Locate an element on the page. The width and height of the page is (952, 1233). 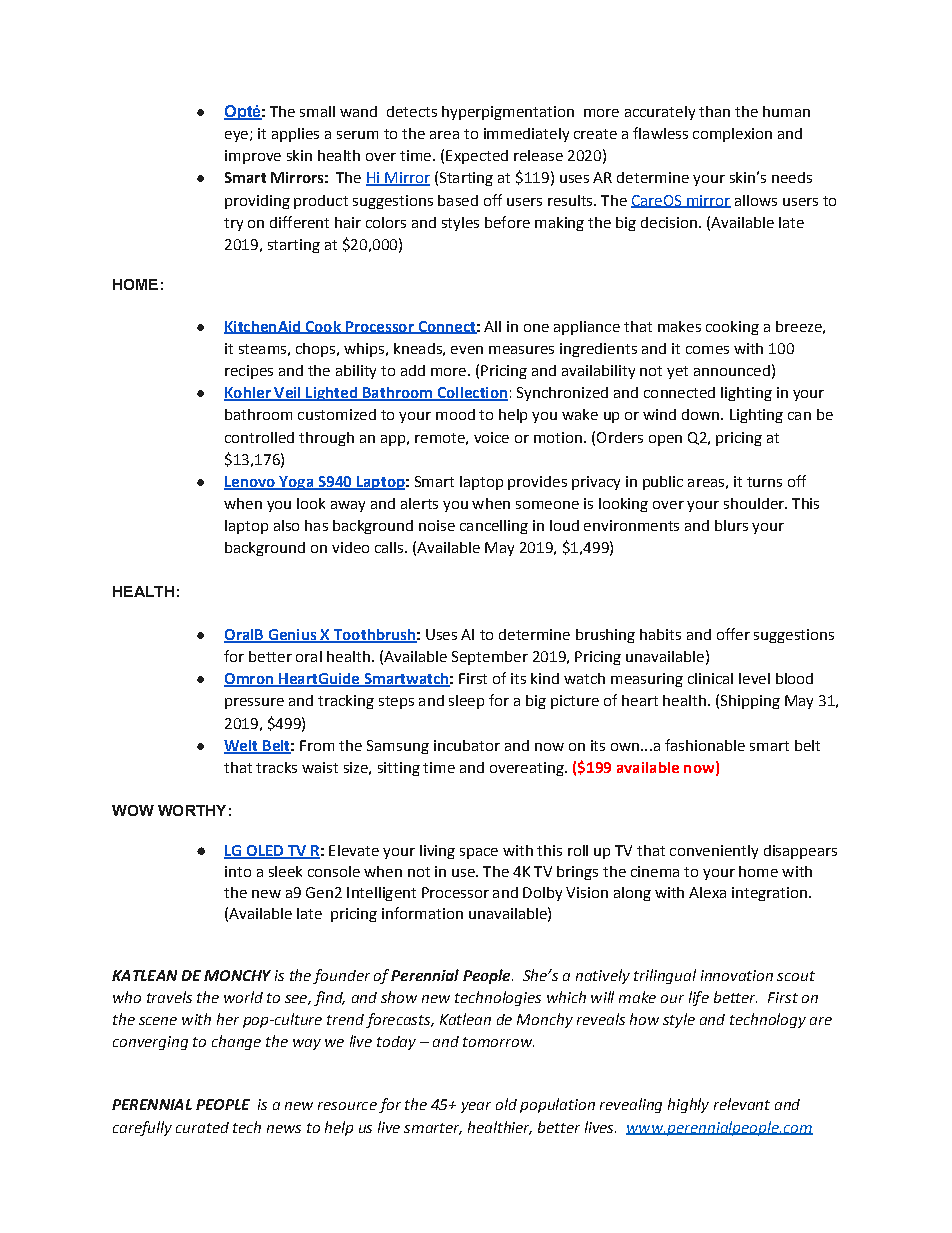
Expected is located at coordinates (477, 157).
